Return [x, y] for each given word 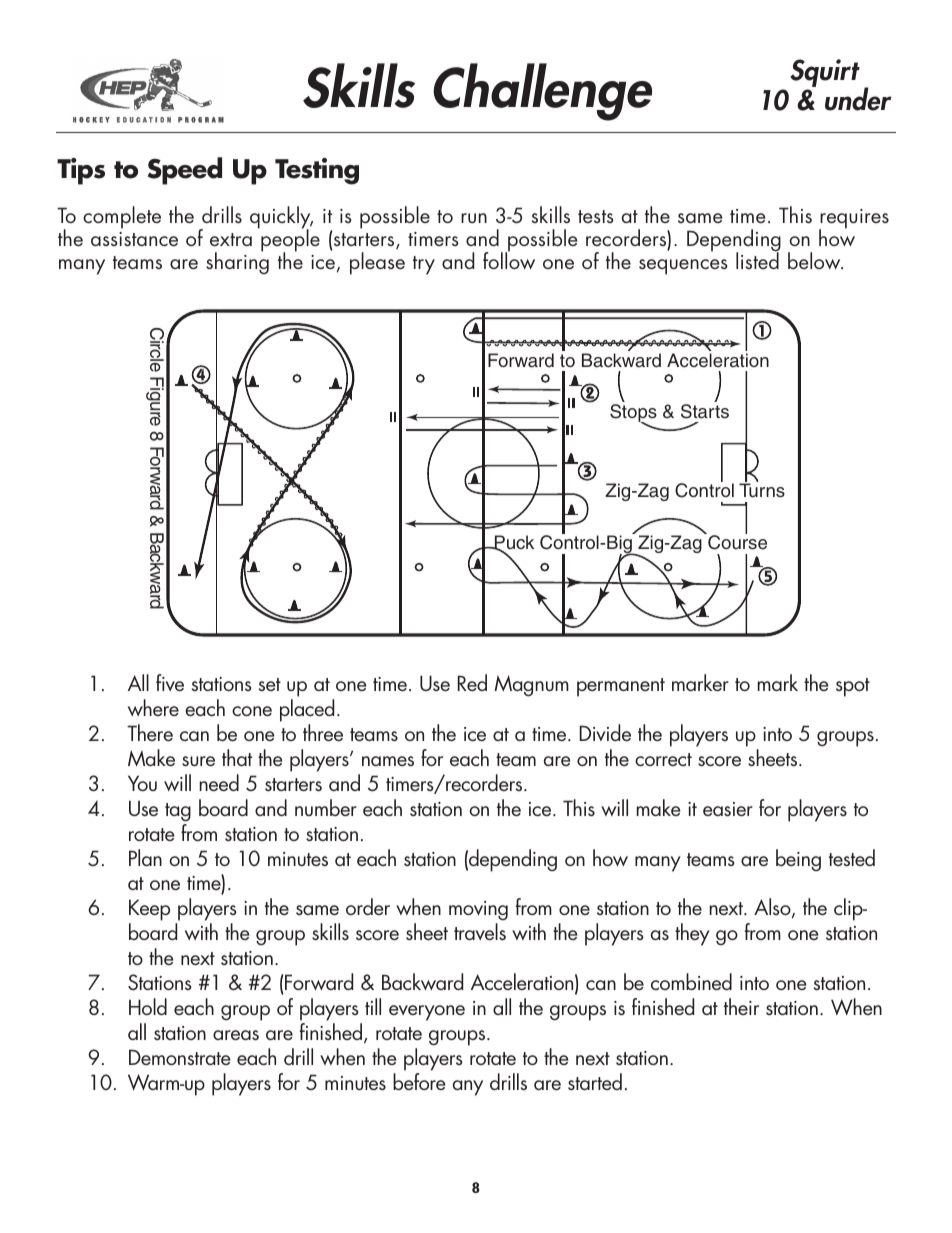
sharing [237, 263]
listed [757, 260]
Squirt [825, 73]
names [388, 761]
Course [737, 542]
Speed [185, 171]
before [419, 1081]
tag [178, 812]
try [424, 265]
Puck [513, 544]
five [170, 683]
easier [728, 809]
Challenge [542, 92]
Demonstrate [179, 1057]
